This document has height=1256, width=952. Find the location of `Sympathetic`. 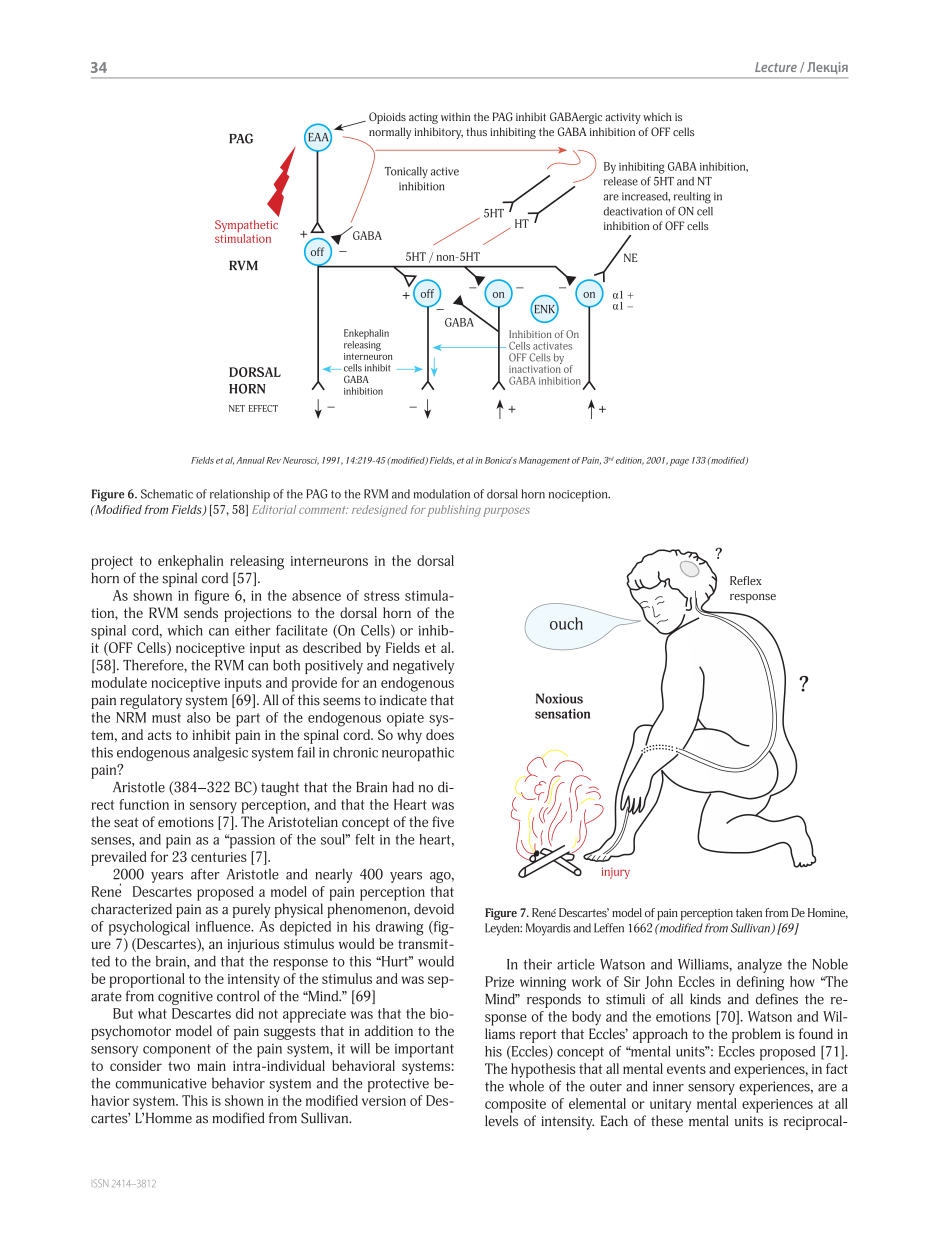

Sympathetic is located at coordinates (246, 227).
